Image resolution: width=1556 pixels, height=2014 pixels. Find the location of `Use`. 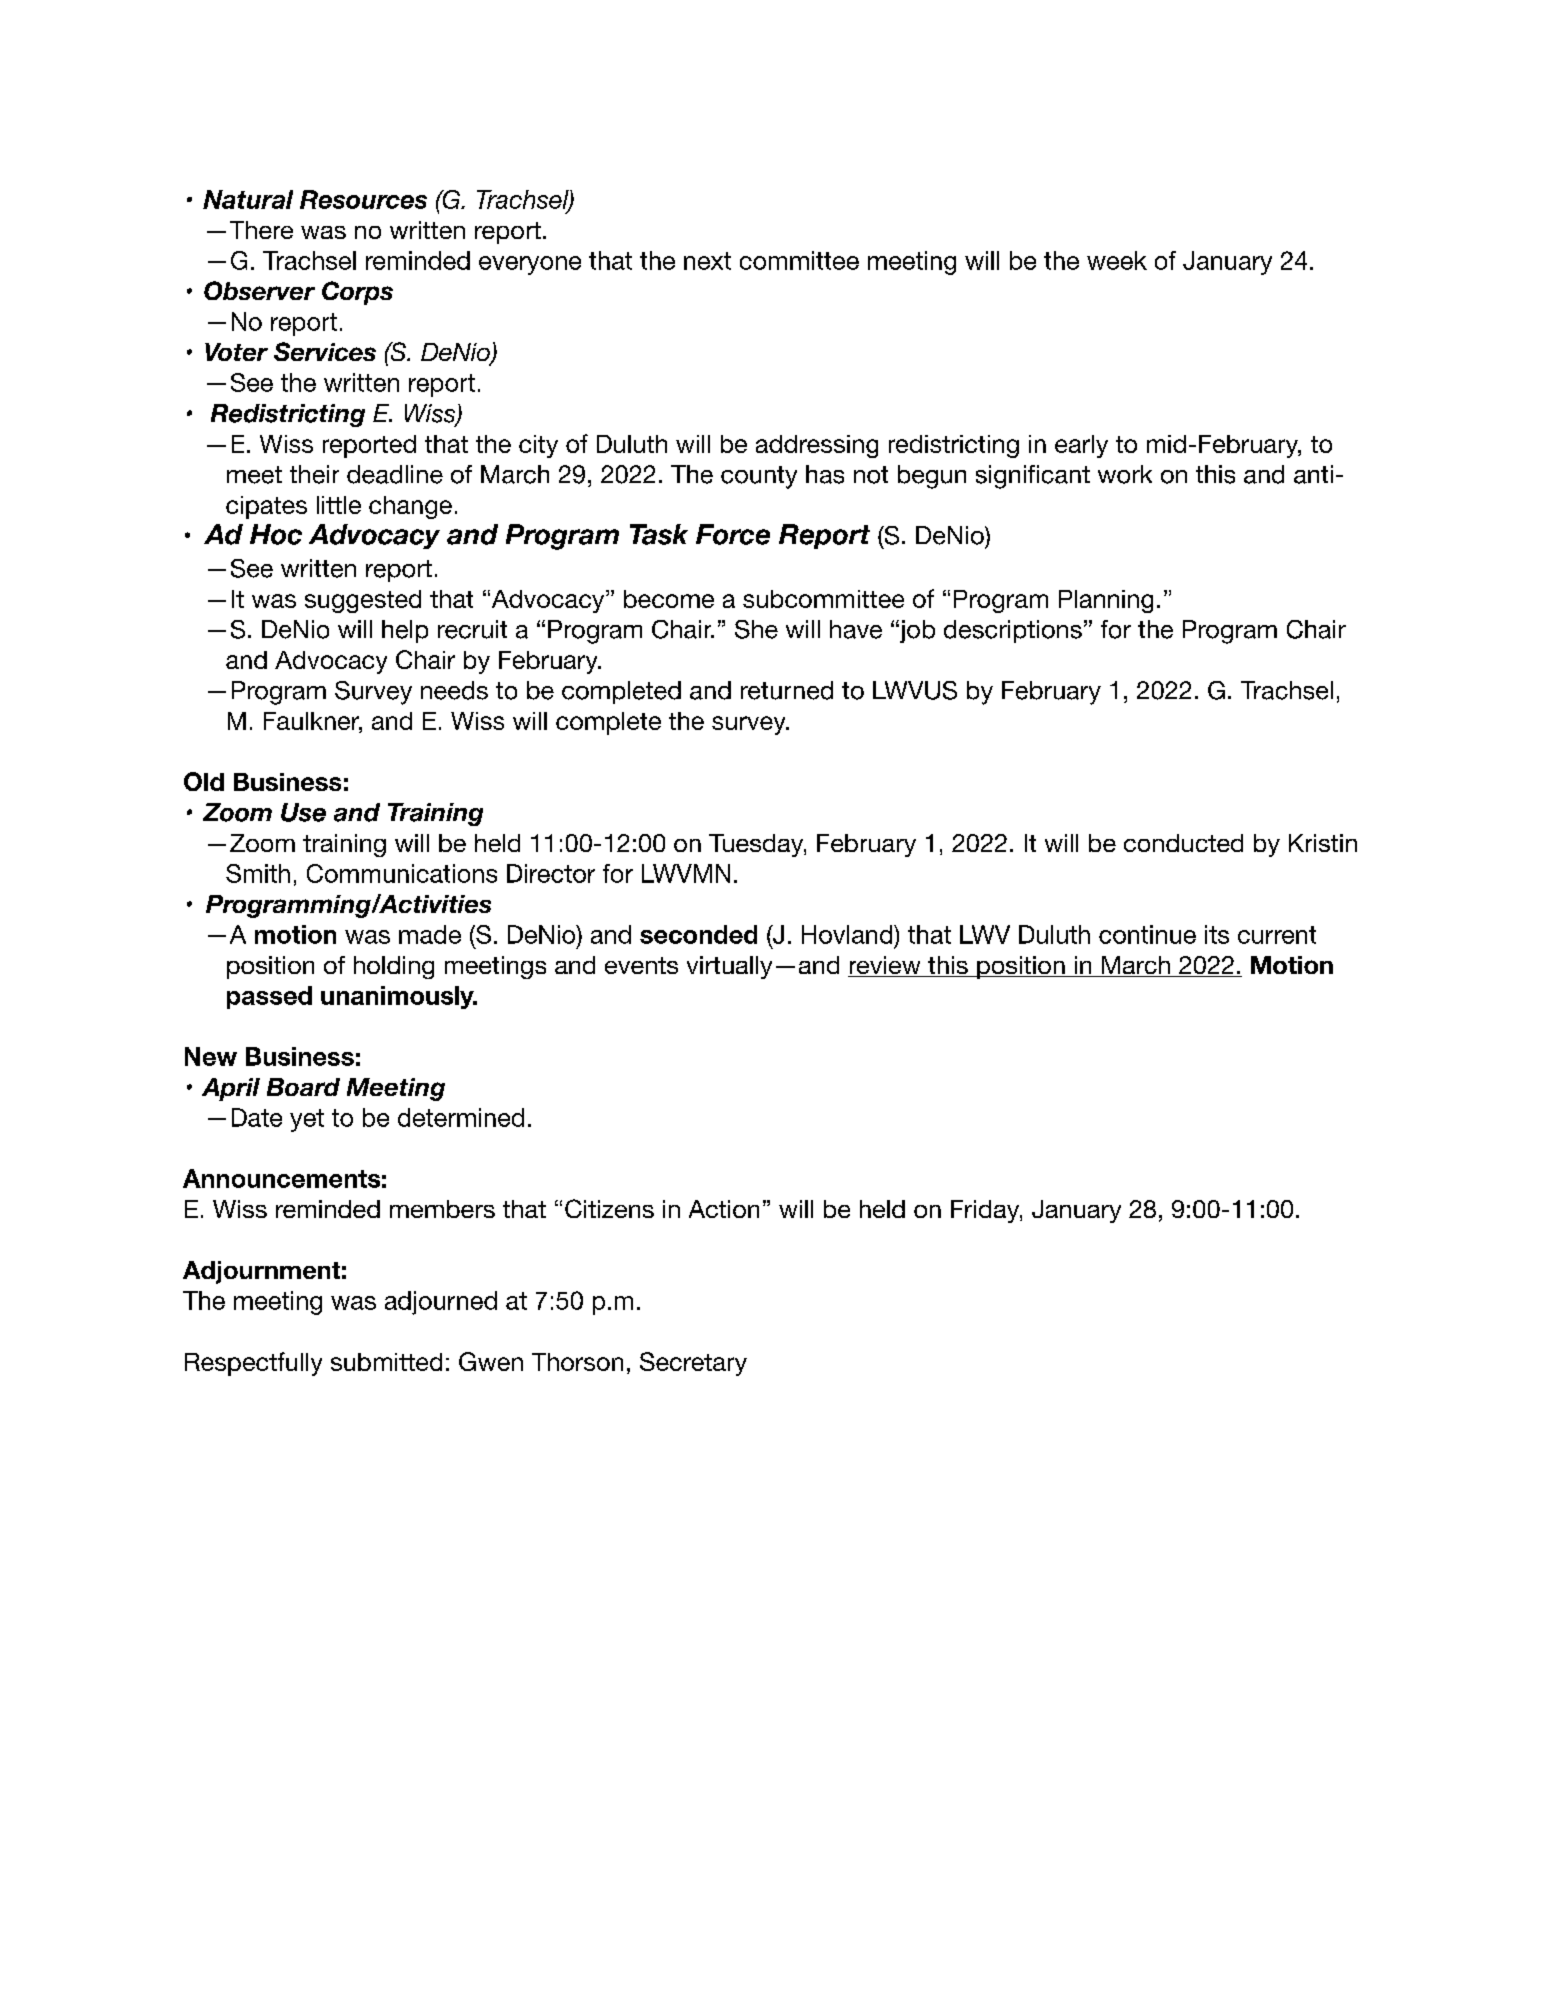

Use is located at coordinates (303, 812).
